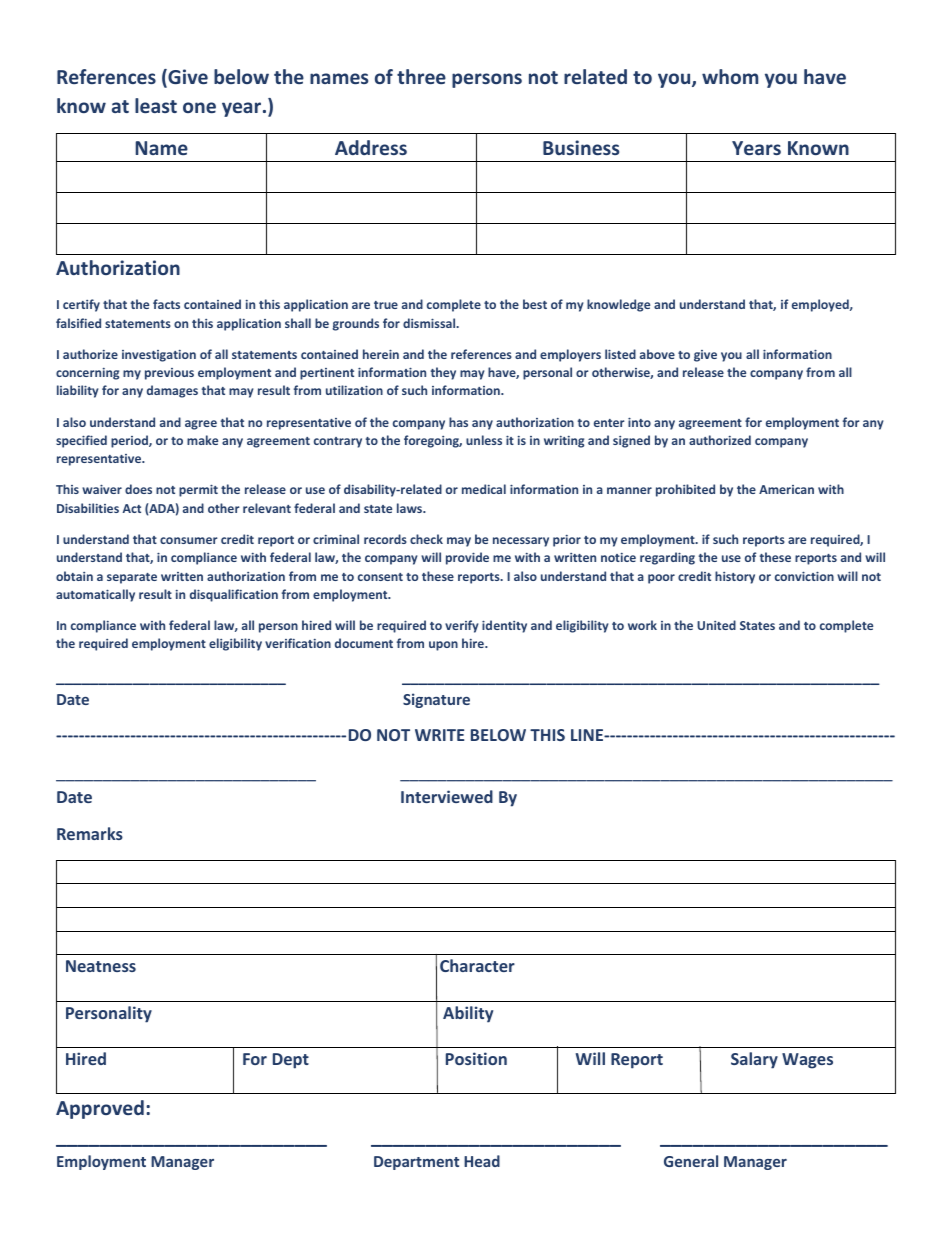 Image resolution: width=952 pixels, height=1233 pixels. I want to click on United, so click(716, 625).
